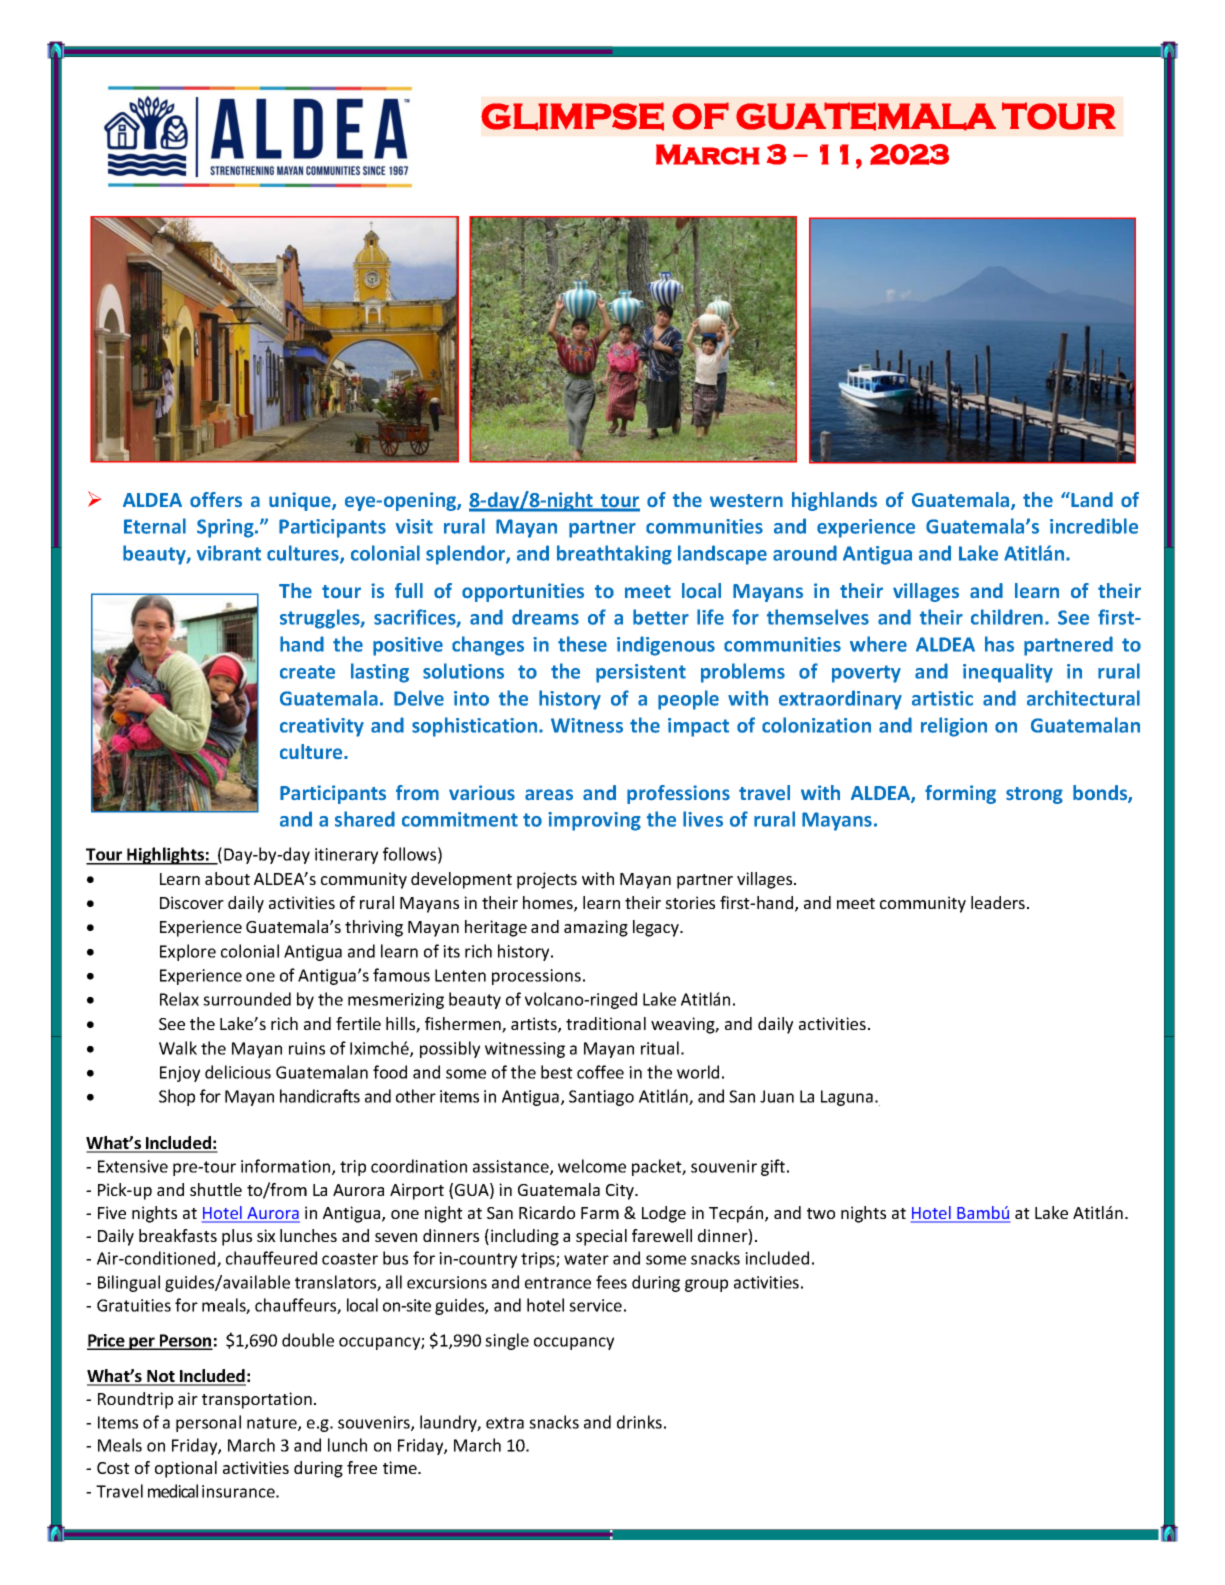 This screenshot has height=1585, width=1225. What do you see at coordinates (639, 1422) in the screenshot?
I see `drinks` at bounding box center [639, 1422].
